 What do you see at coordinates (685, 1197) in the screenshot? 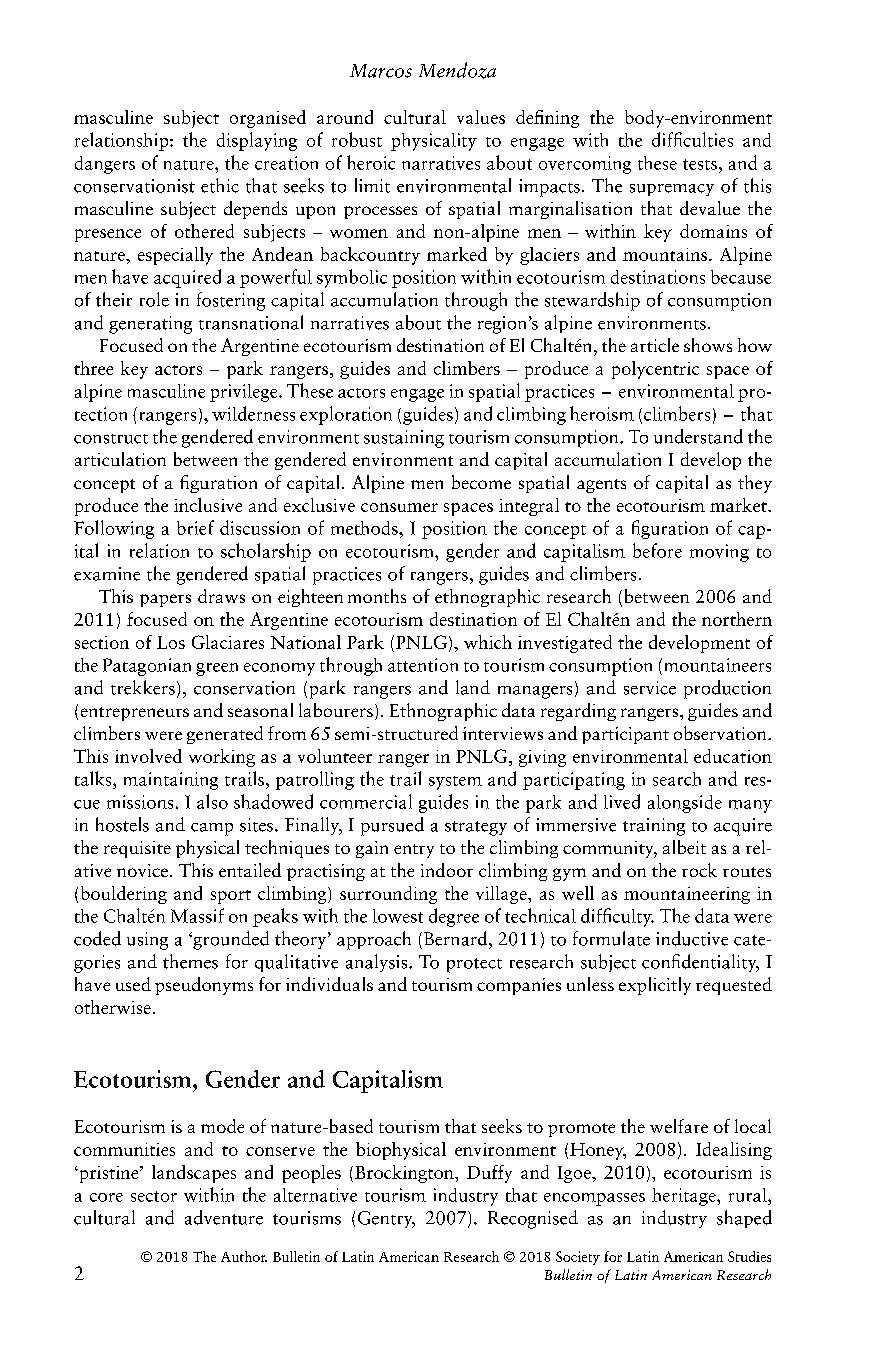
I see `heritage` at bounding box center [685, 1197].
